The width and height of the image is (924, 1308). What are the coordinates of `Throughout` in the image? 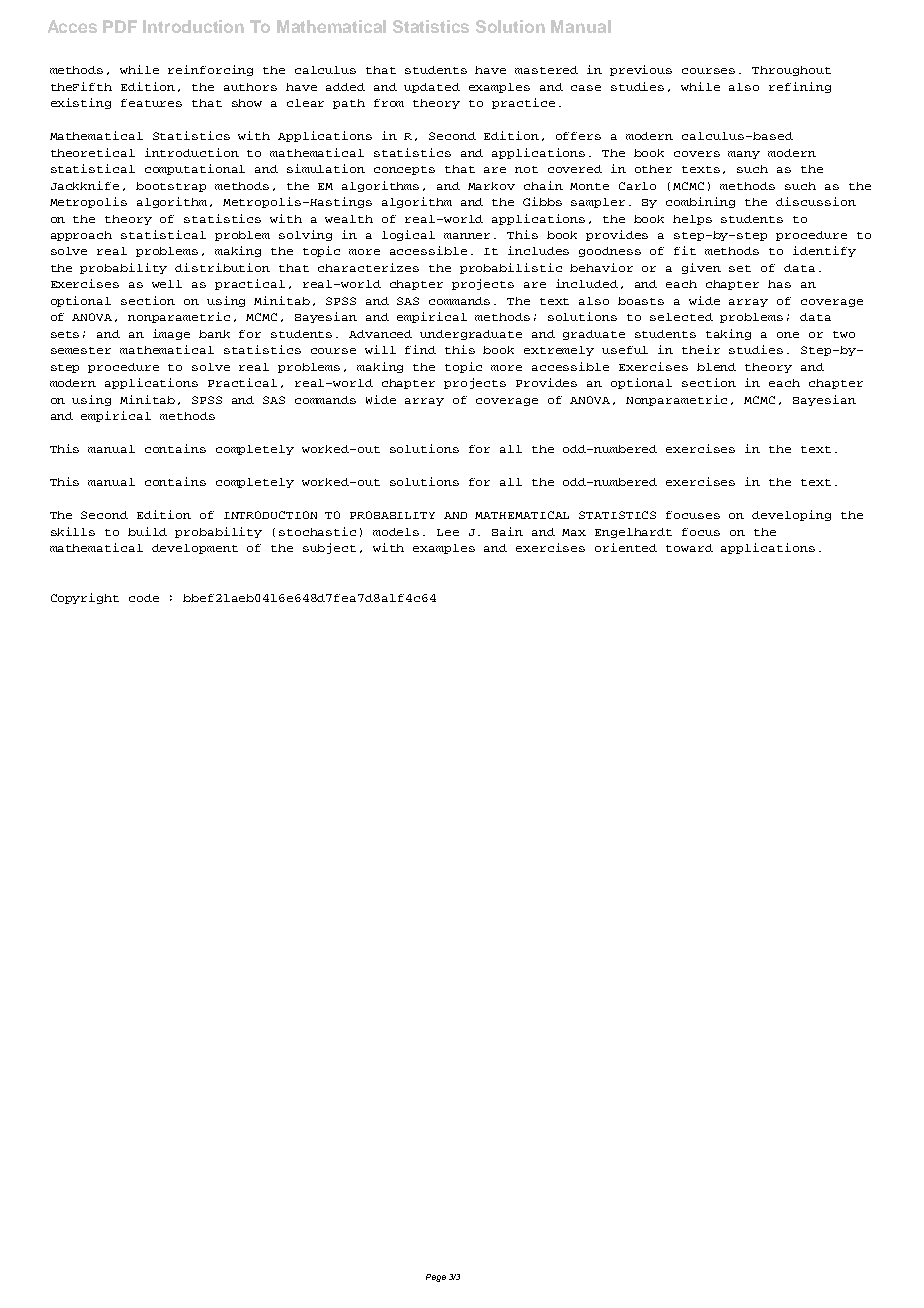 It's located at (791, 71).
